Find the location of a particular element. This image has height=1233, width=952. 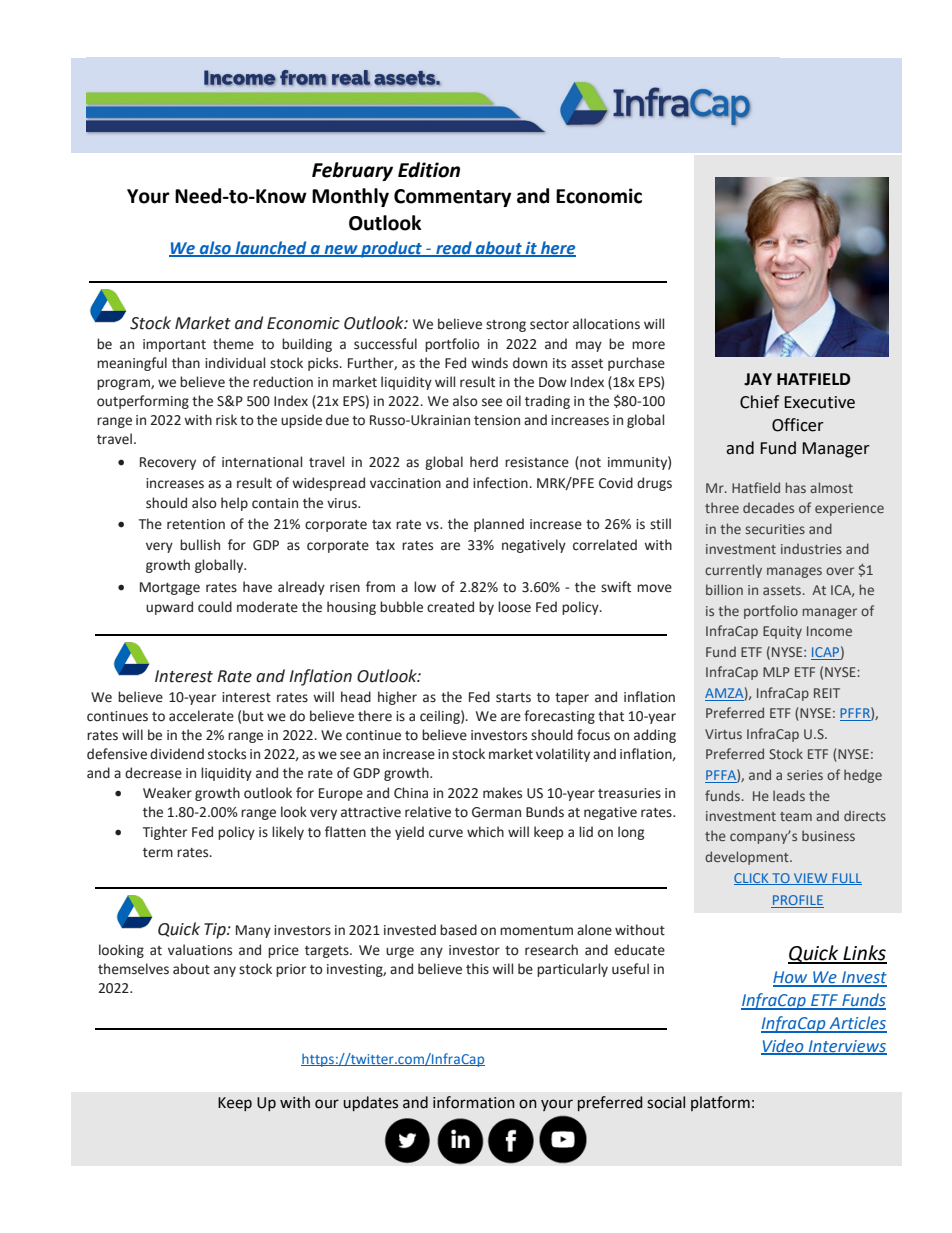

could is located at coordinates (215, 607).
